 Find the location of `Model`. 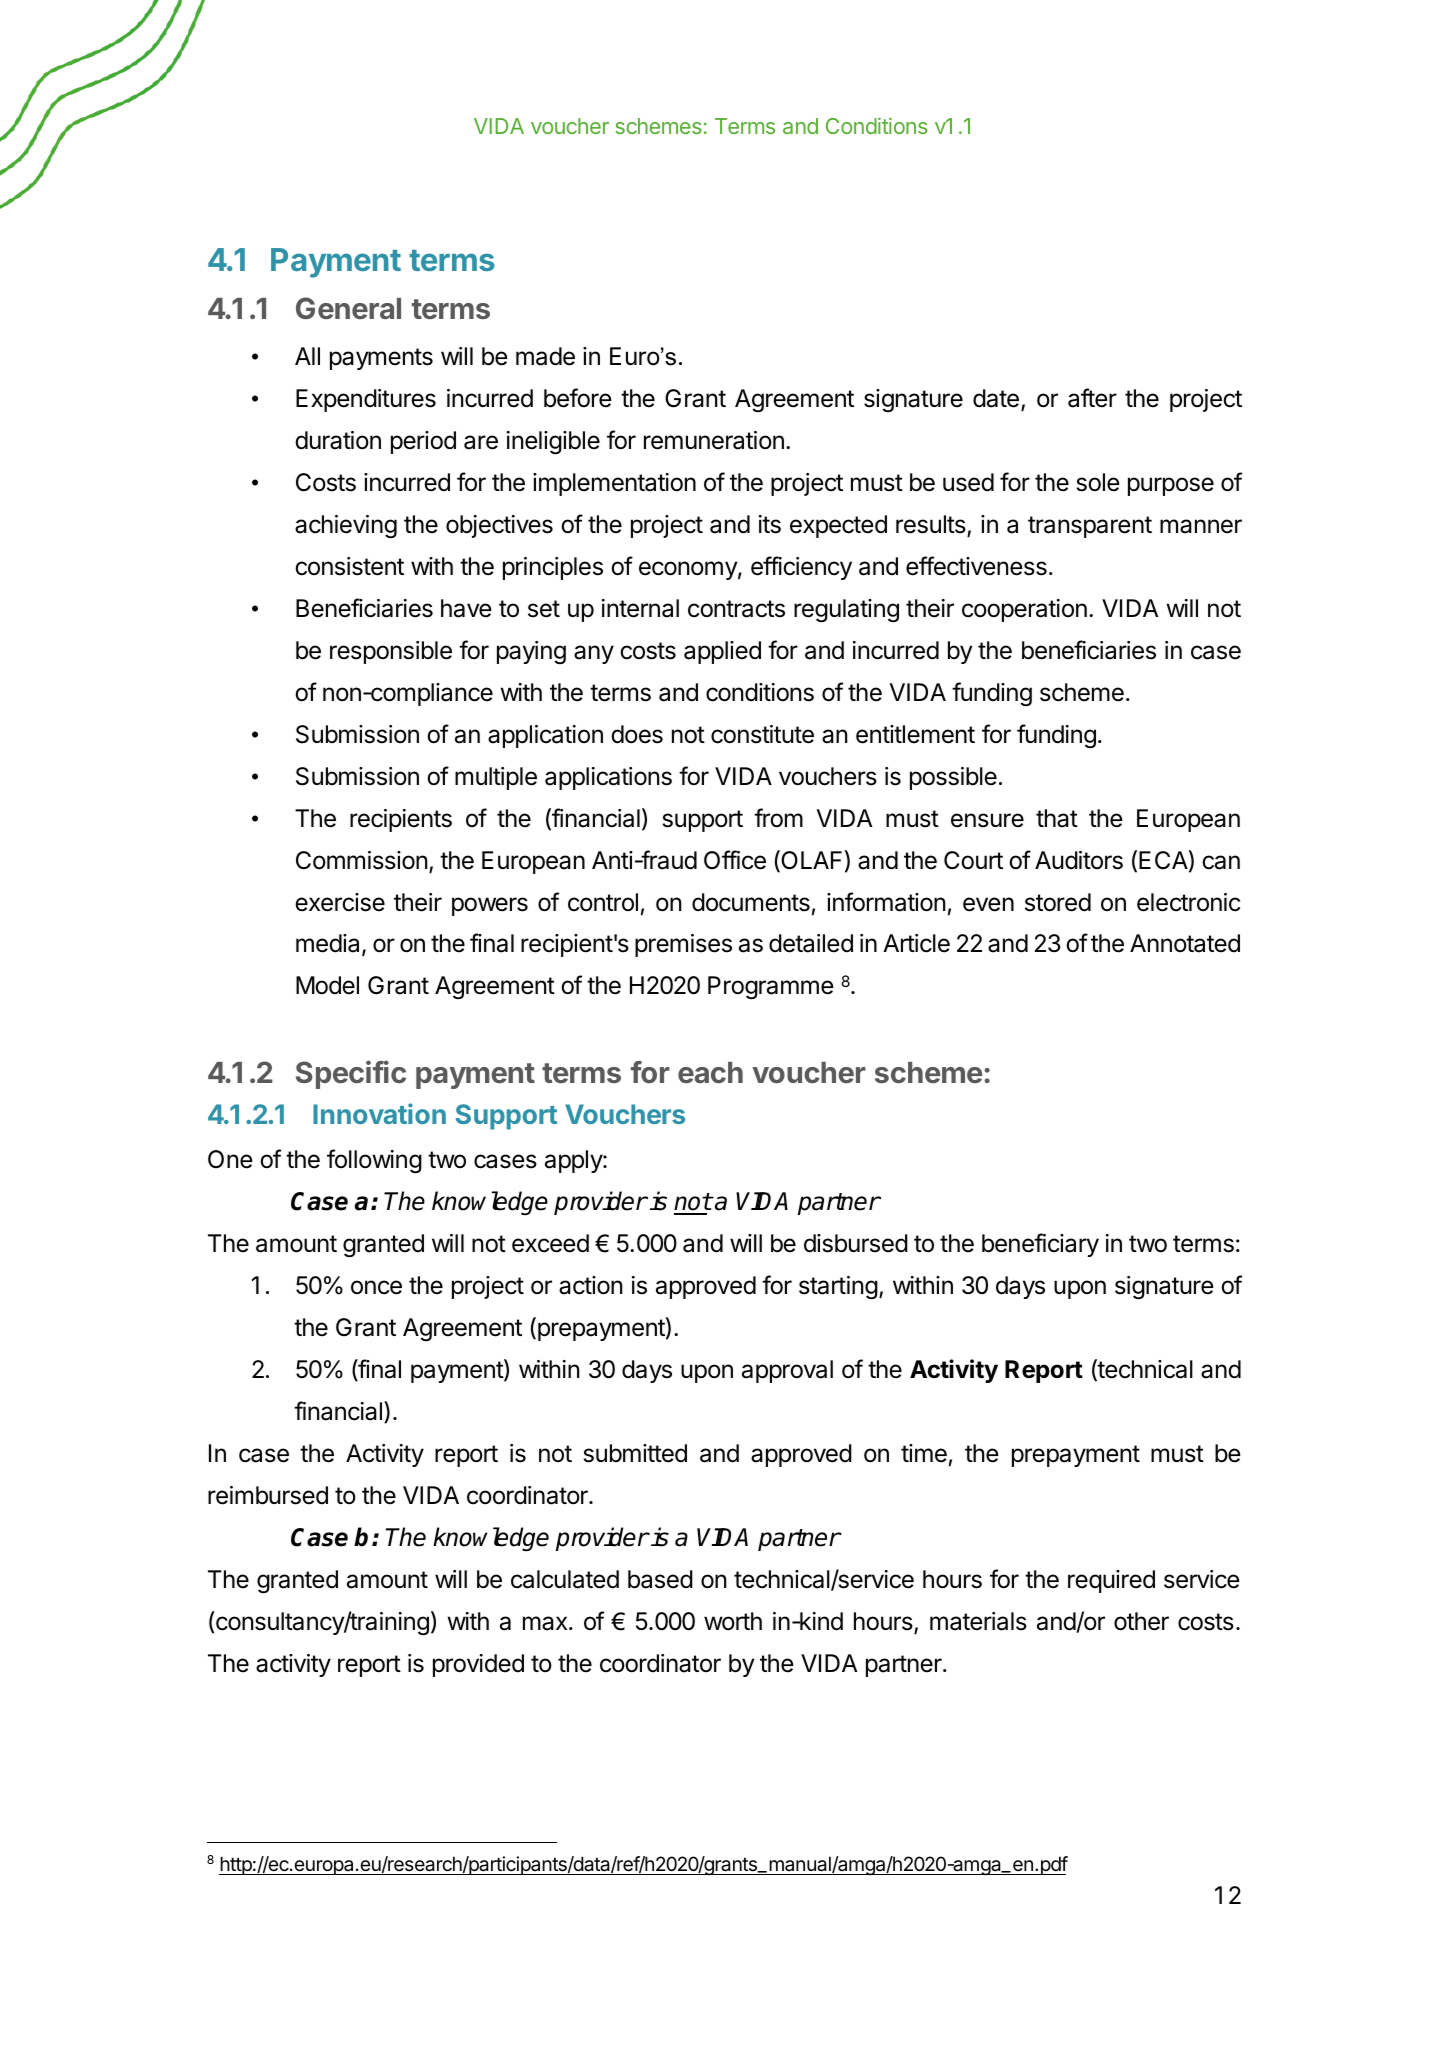

Model is located at coordinates (327, 985).
